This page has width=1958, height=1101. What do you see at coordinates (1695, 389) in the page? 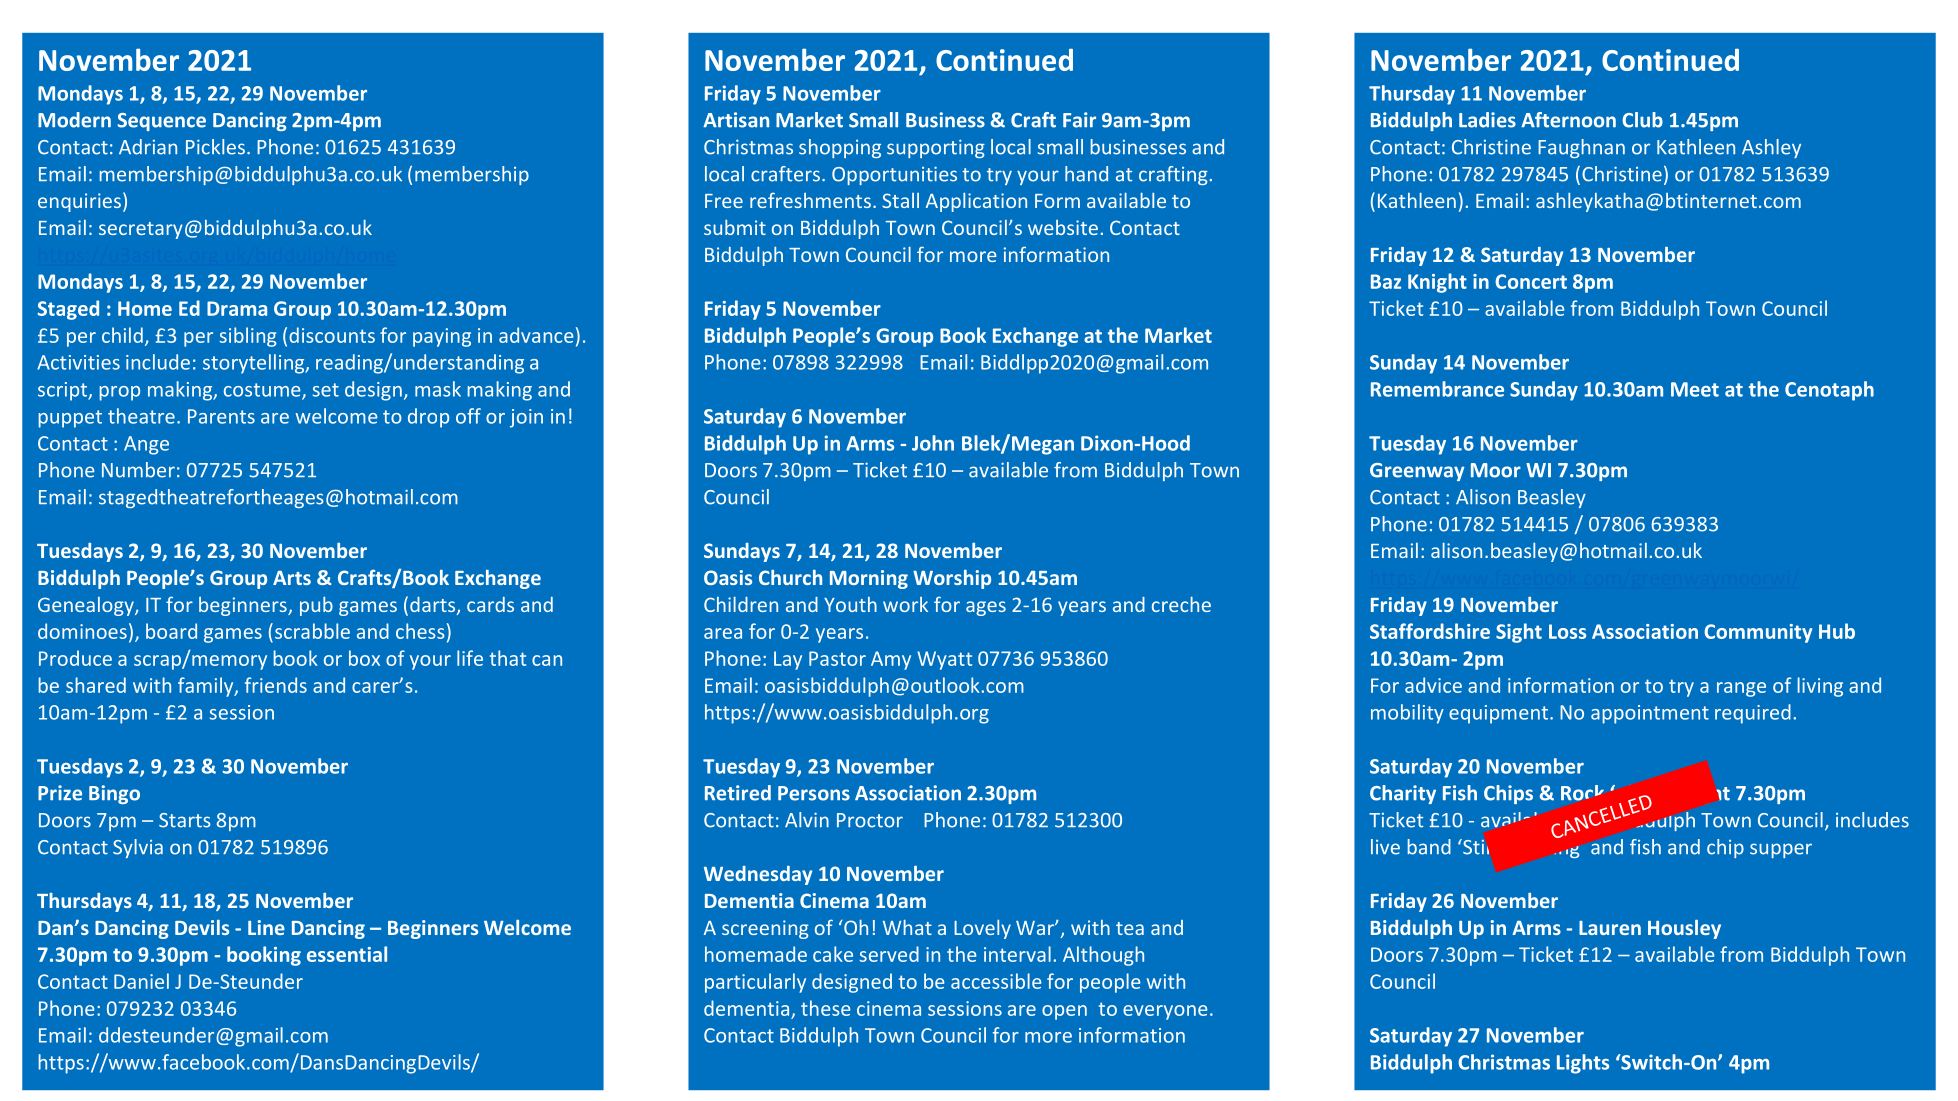
I see `Meet` at bounding box center [1695, 389].
